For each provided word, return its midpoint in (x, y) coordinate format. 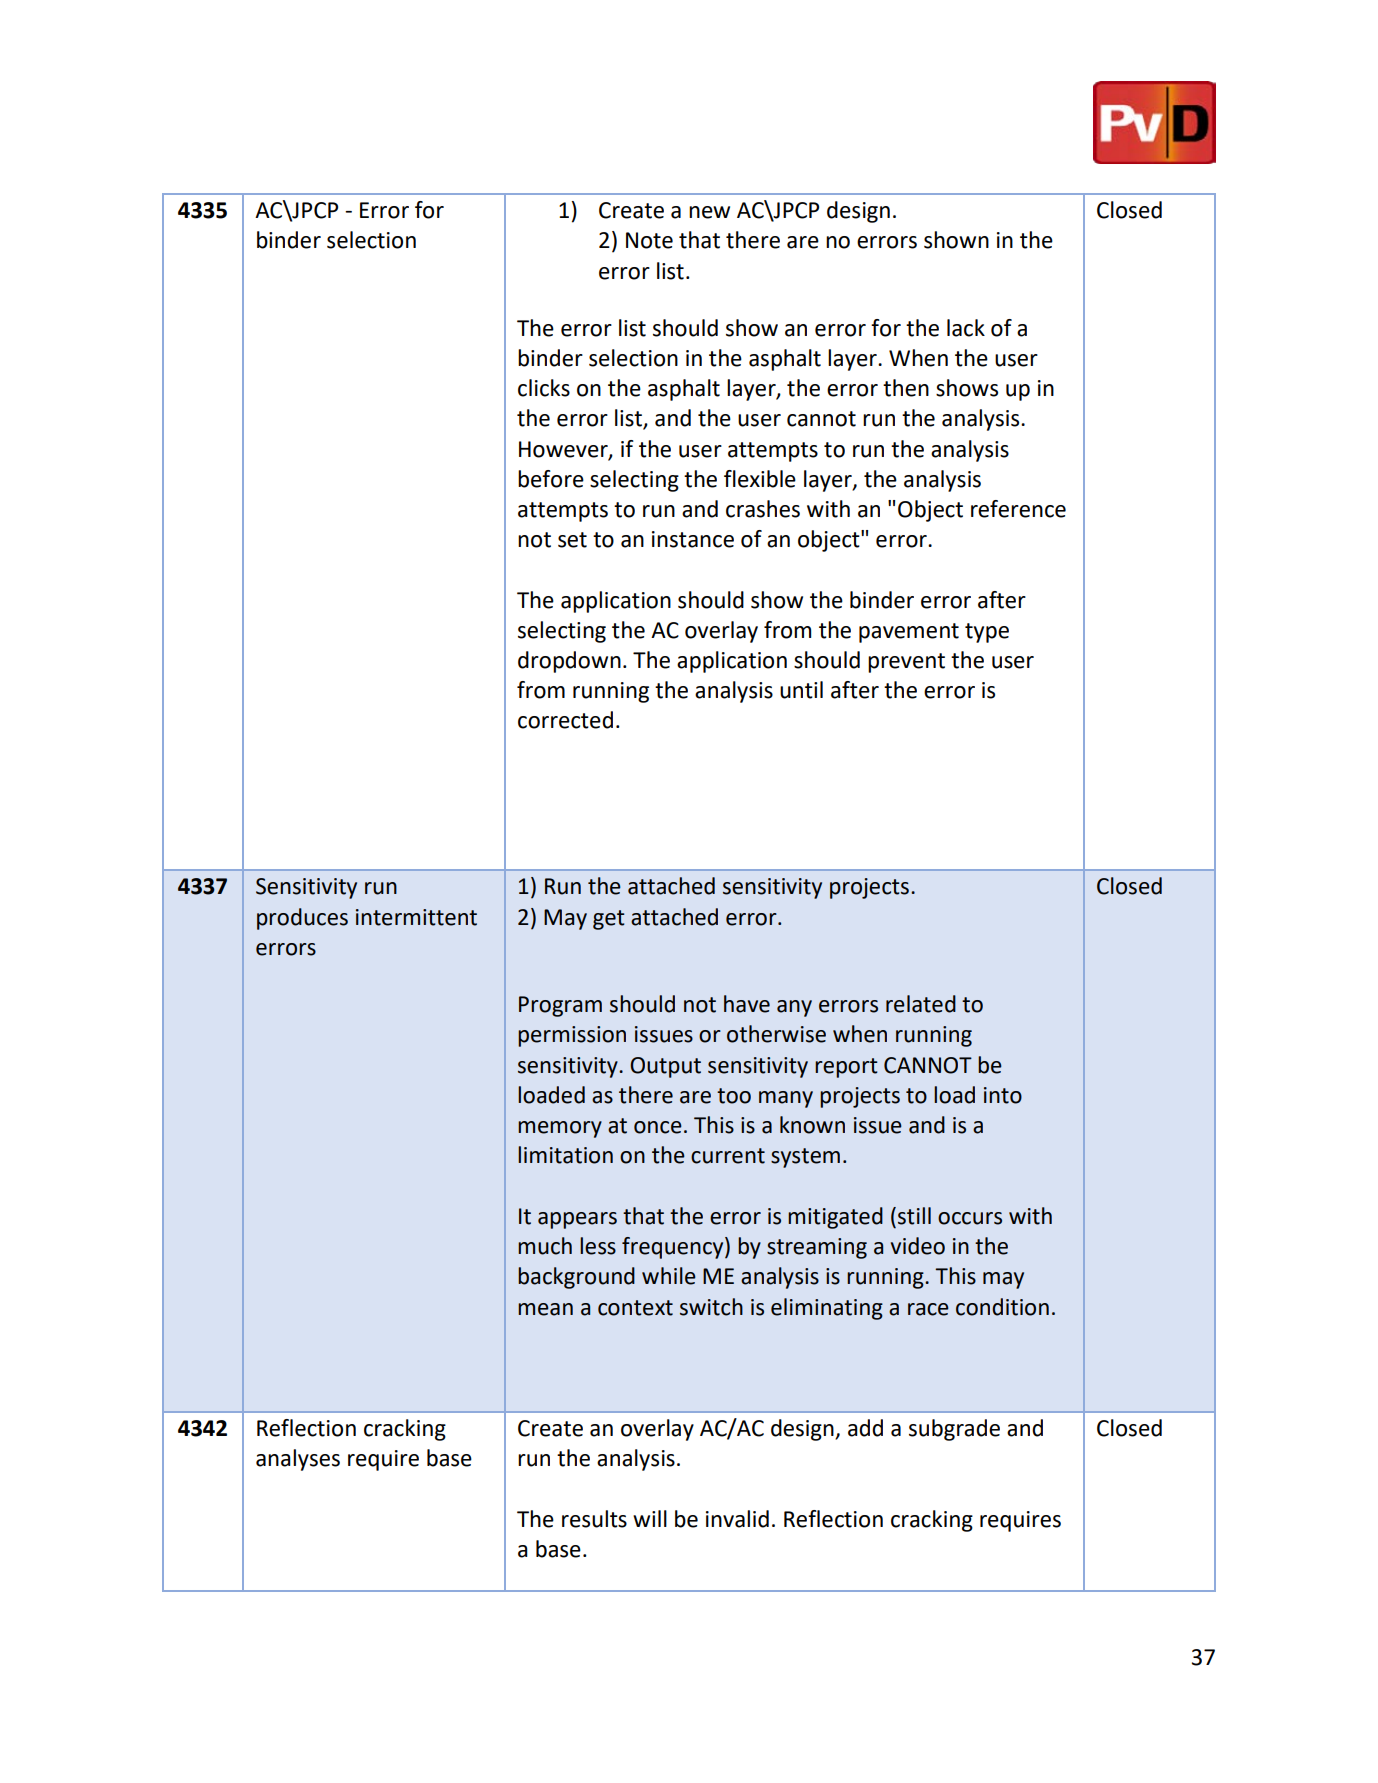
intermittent (416, 917)
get (609, 920)
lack (966, 328)
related (921, 1004)
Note (649, 240)
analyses (298, 1460)
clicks (544, 388)
